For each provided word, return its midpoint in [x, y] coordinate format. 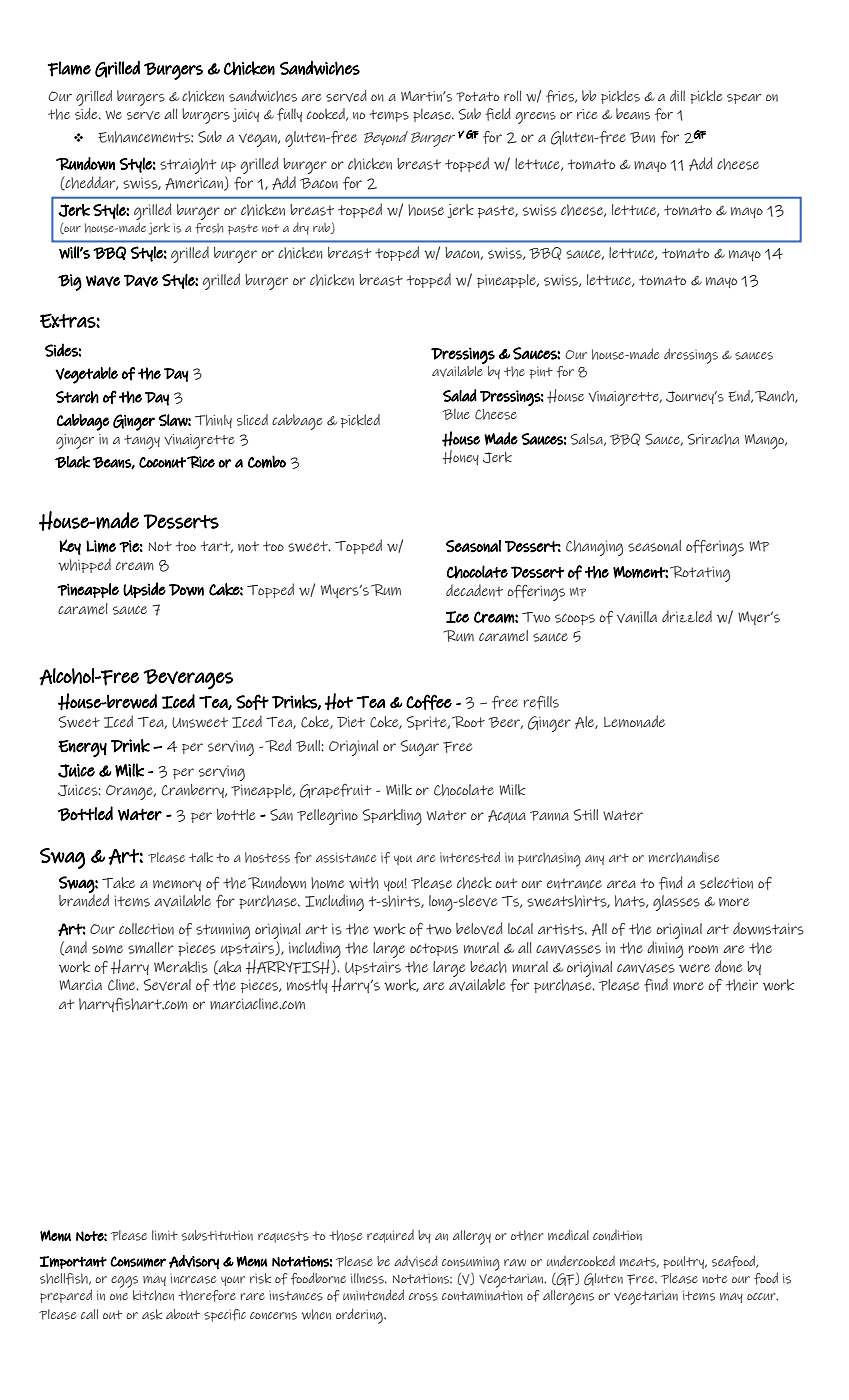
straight [188, 166]
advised [416, 1261]
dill [677, 95]
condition [617, 1235]
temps [389, 116]
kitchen [153, 1295]
